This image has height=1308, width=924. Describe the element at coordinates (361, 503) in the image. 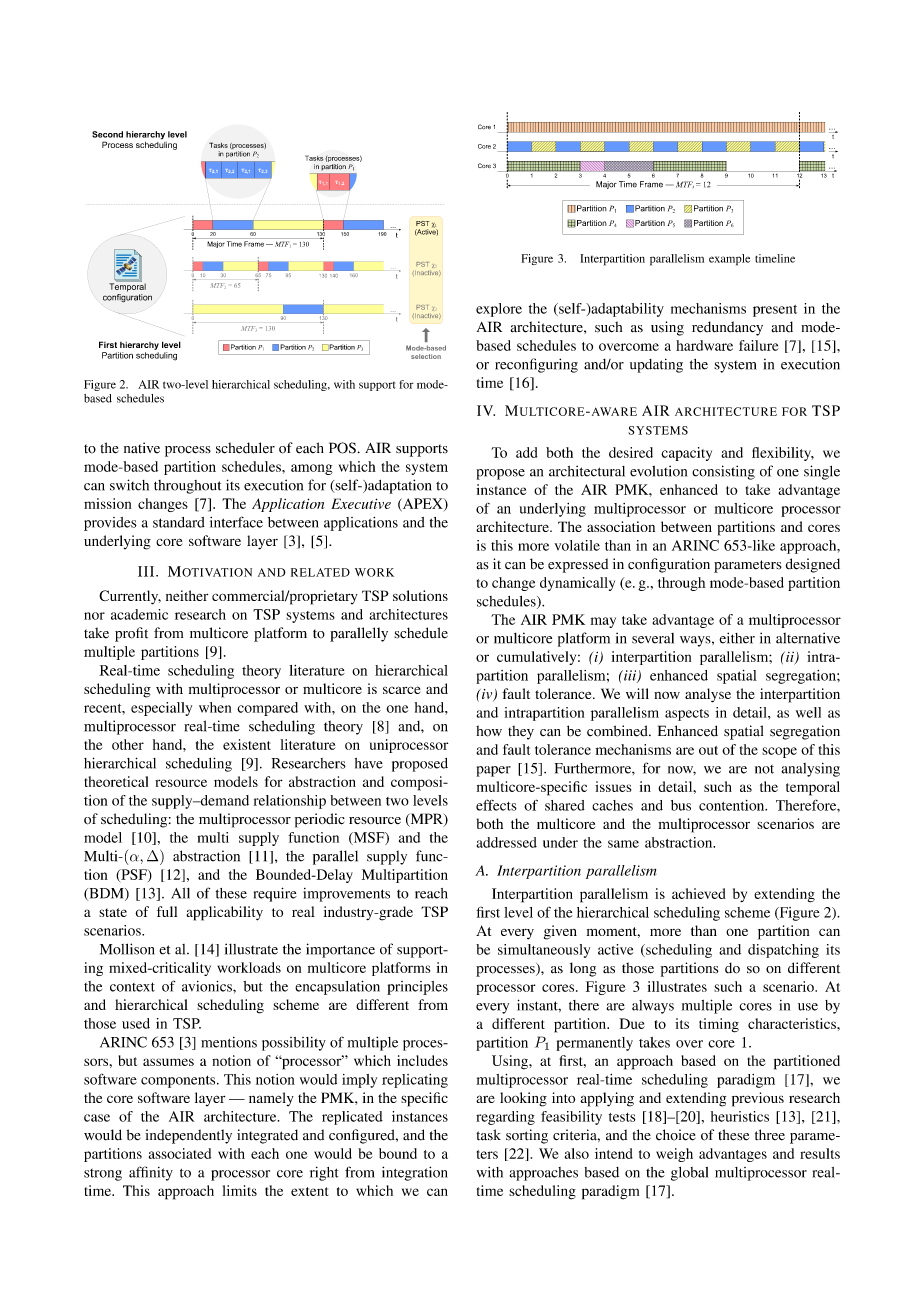

I see `Executive` at that location.
